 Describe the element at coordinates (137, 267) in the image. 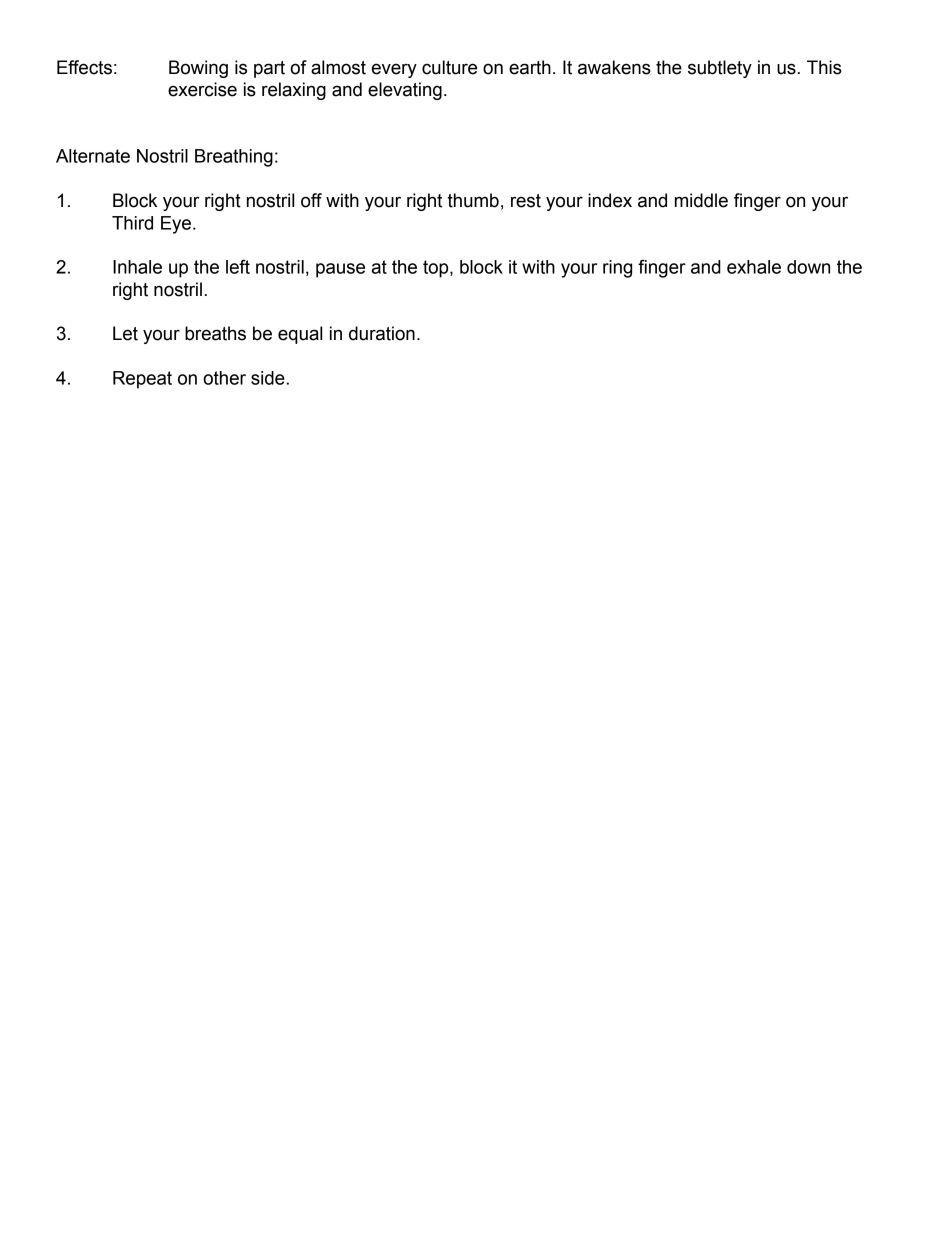

I see `Inhale` at that location.
